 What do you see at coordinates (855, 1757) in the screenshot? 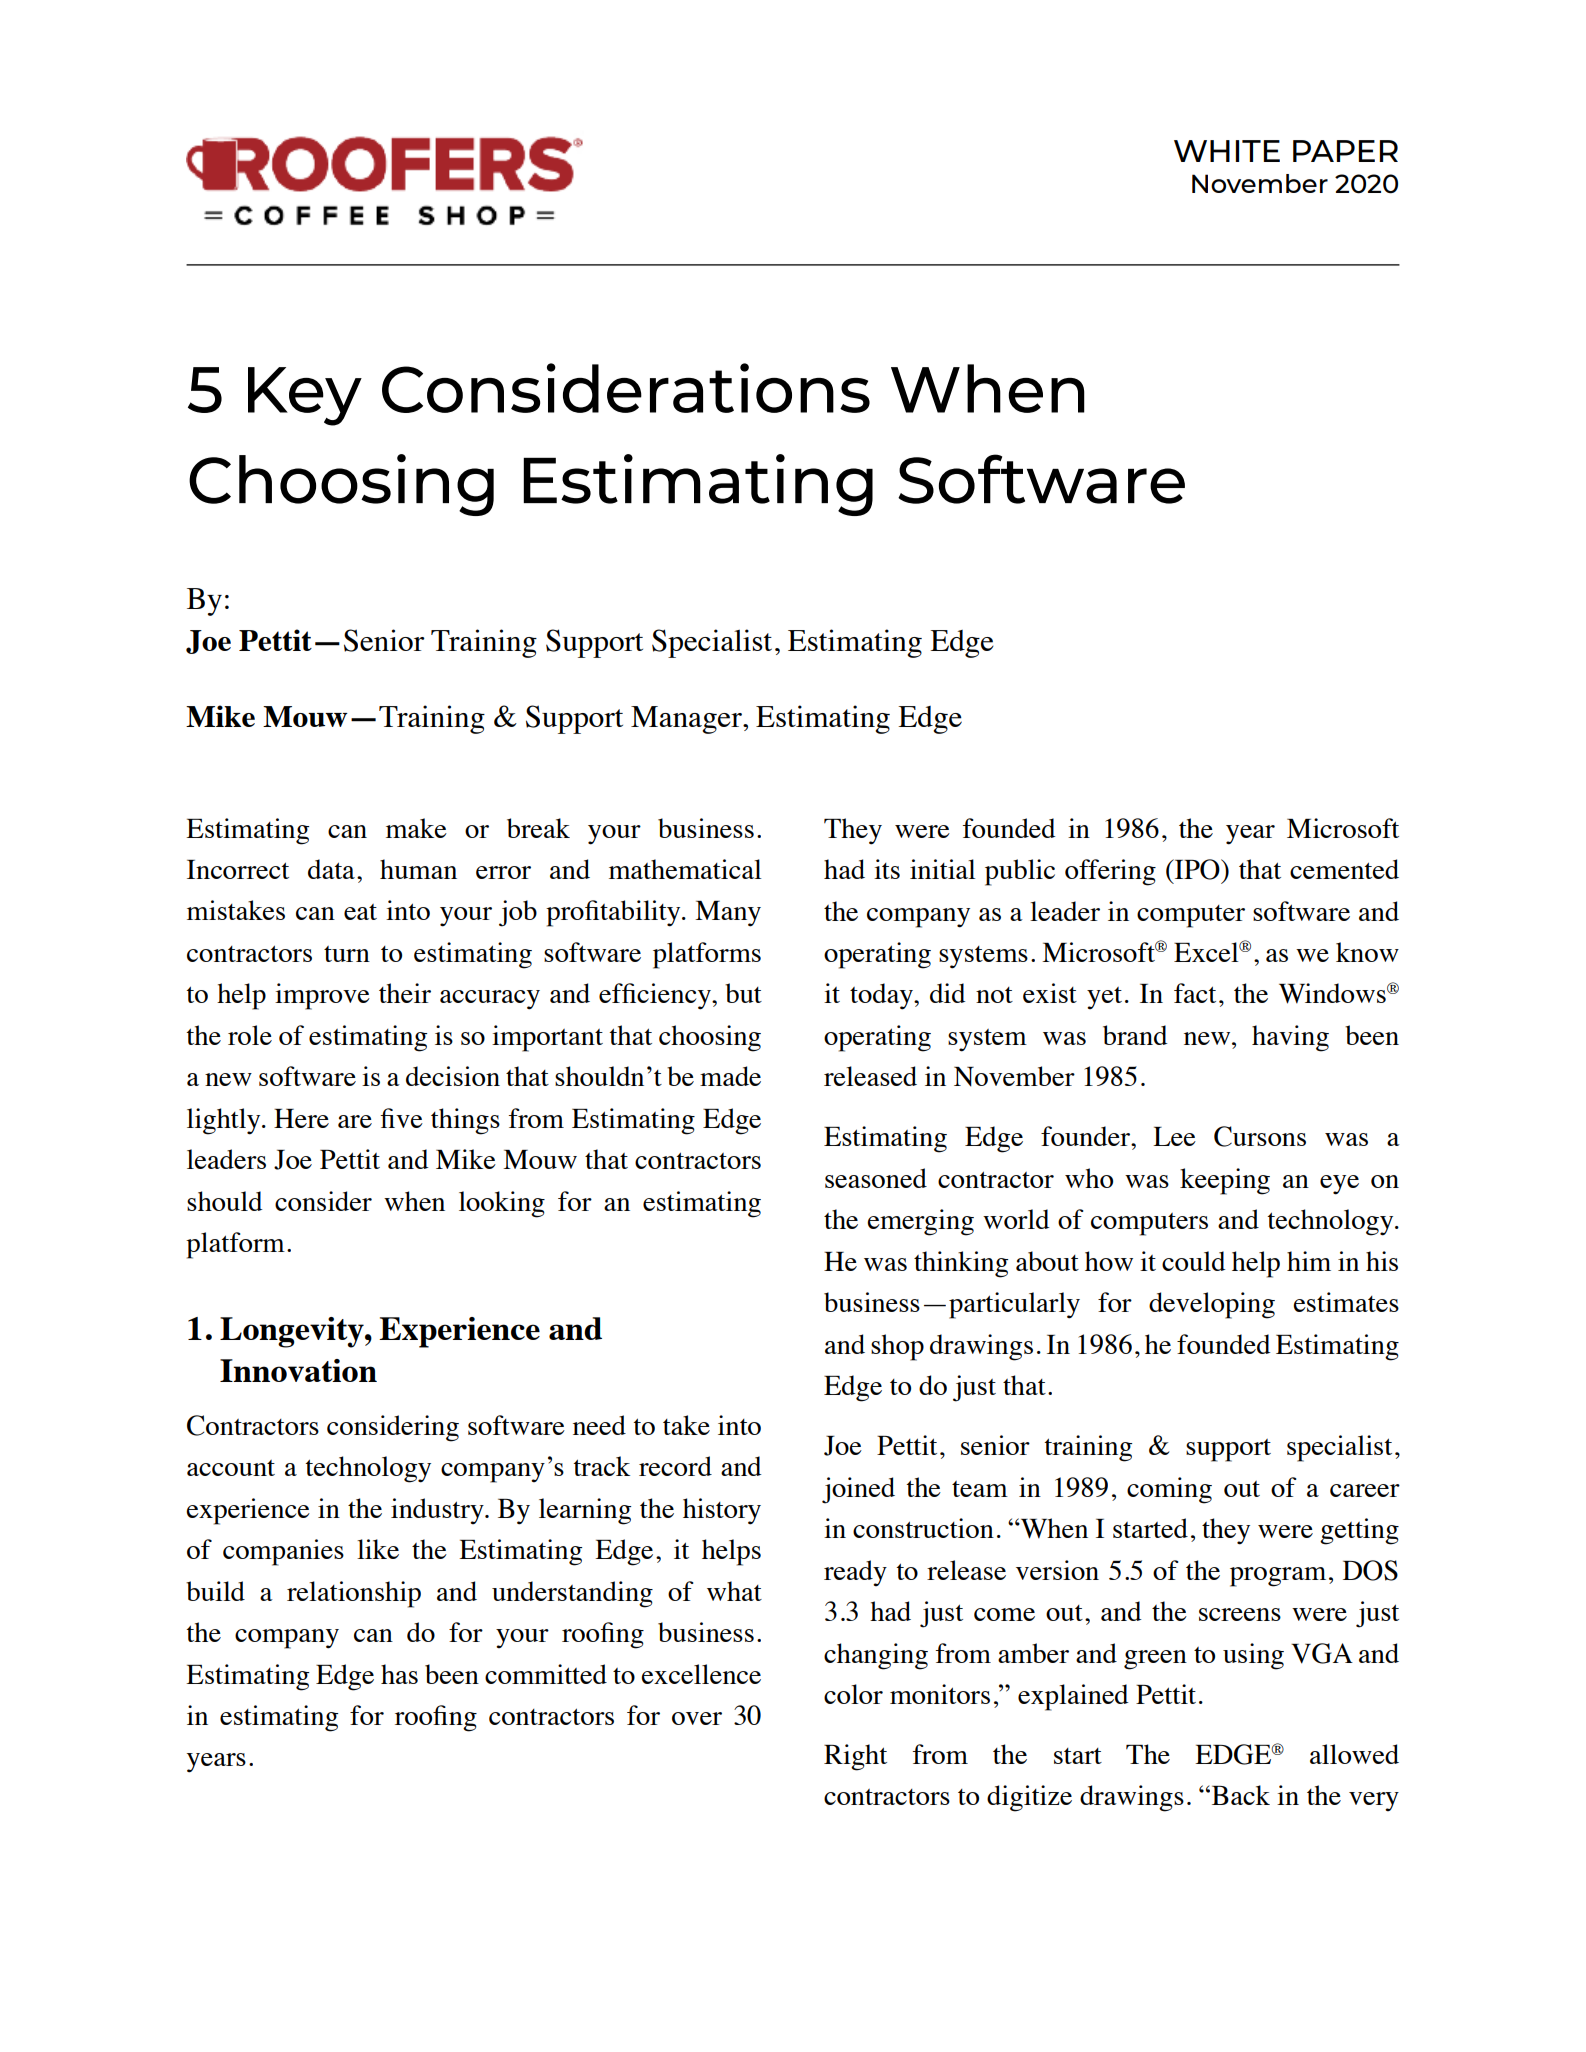
I see `Right` at bounding box center [855, 1757].
